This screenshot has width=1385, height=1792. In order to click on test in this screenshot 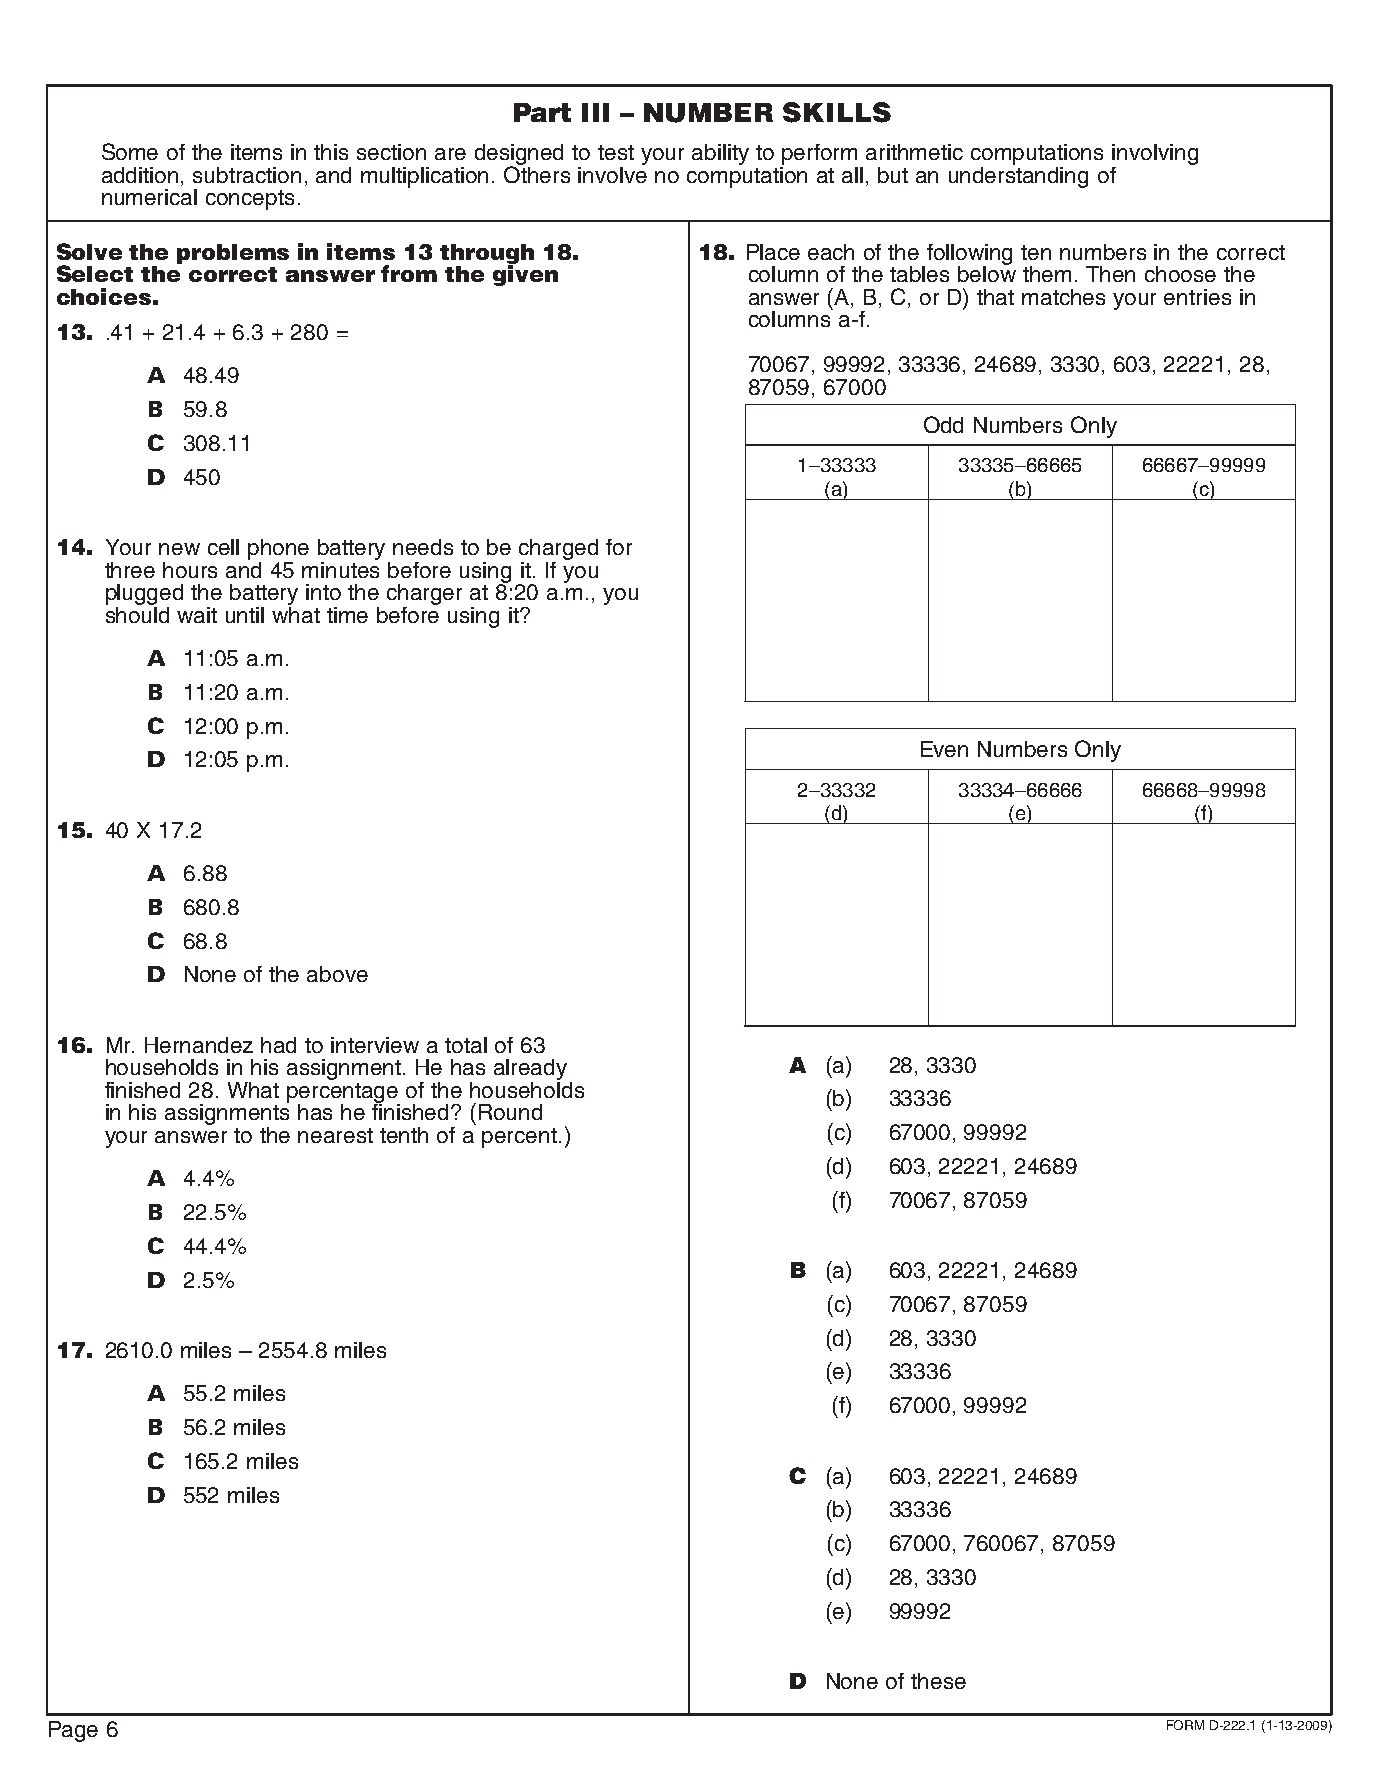, I will do `click(616, 152)`.
